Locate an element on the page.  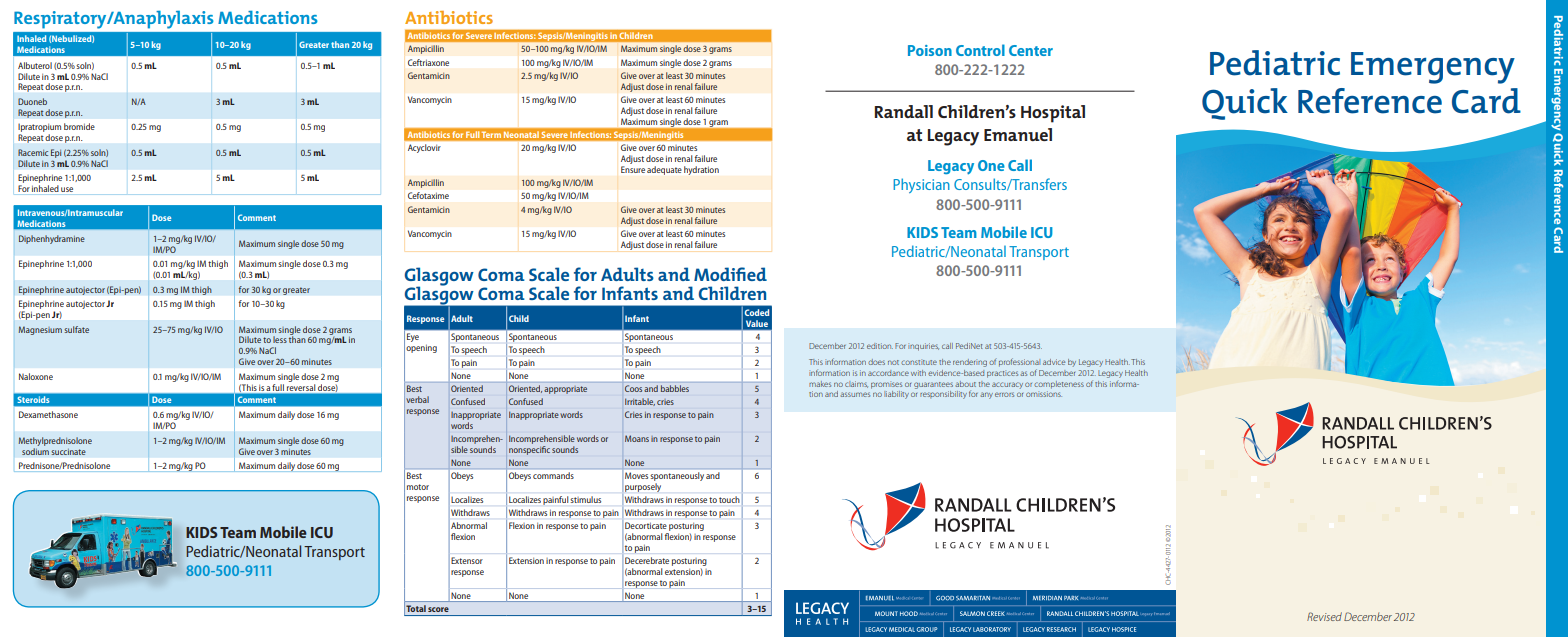
Physician is located at coordinates (921, 185).
